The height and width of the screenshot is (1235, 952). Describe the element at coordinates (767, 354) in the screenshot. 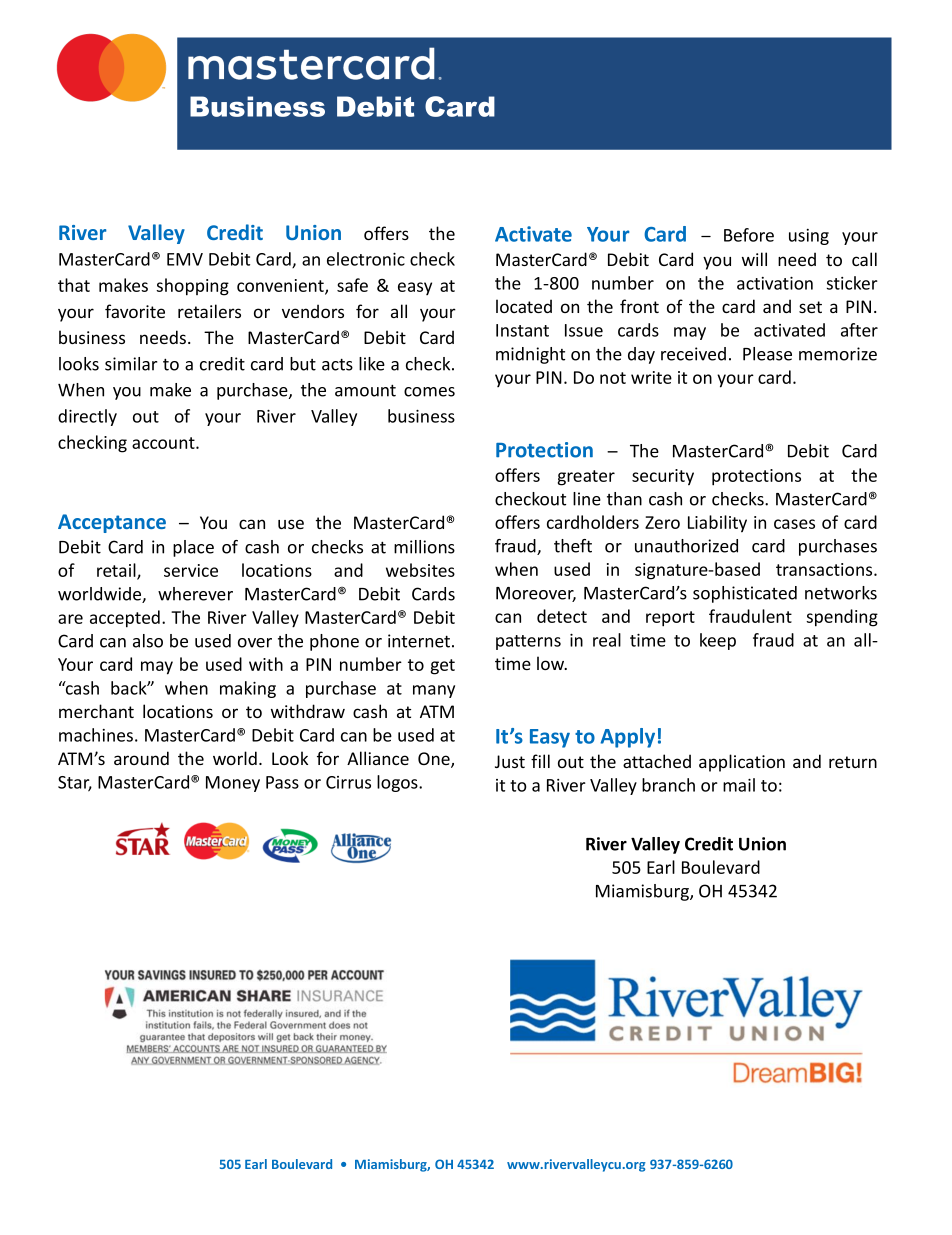

I see `Please` at that location.
